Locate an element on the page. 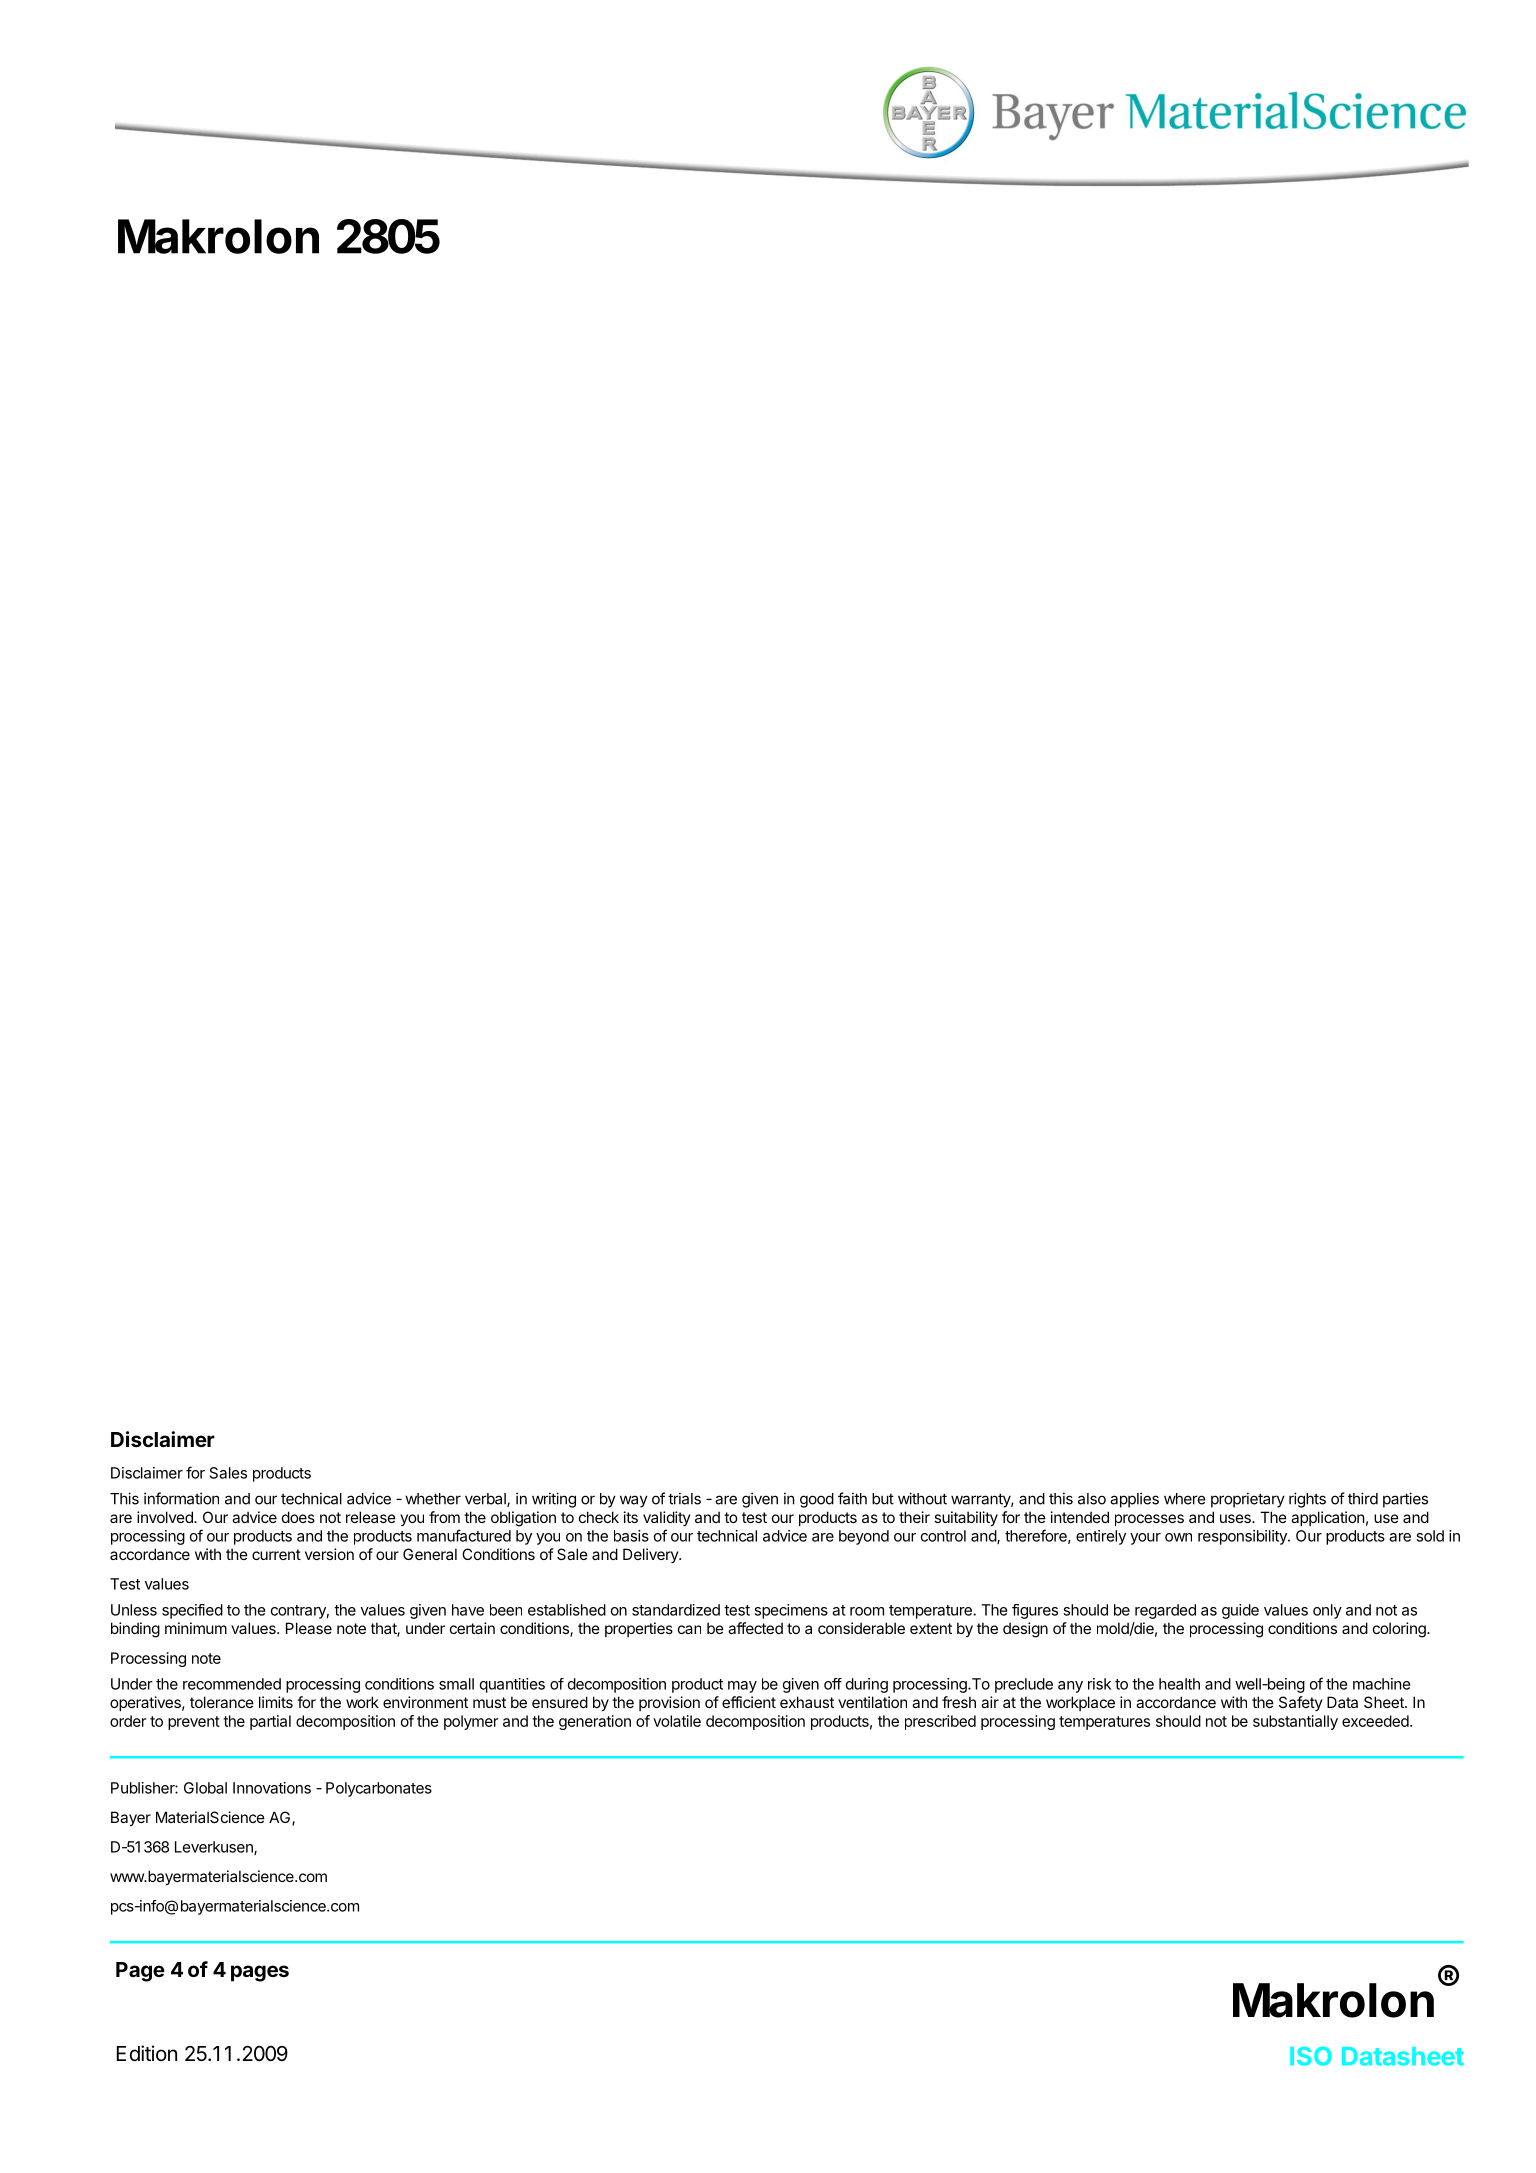  limits is located at coordinates (276, 1702).
